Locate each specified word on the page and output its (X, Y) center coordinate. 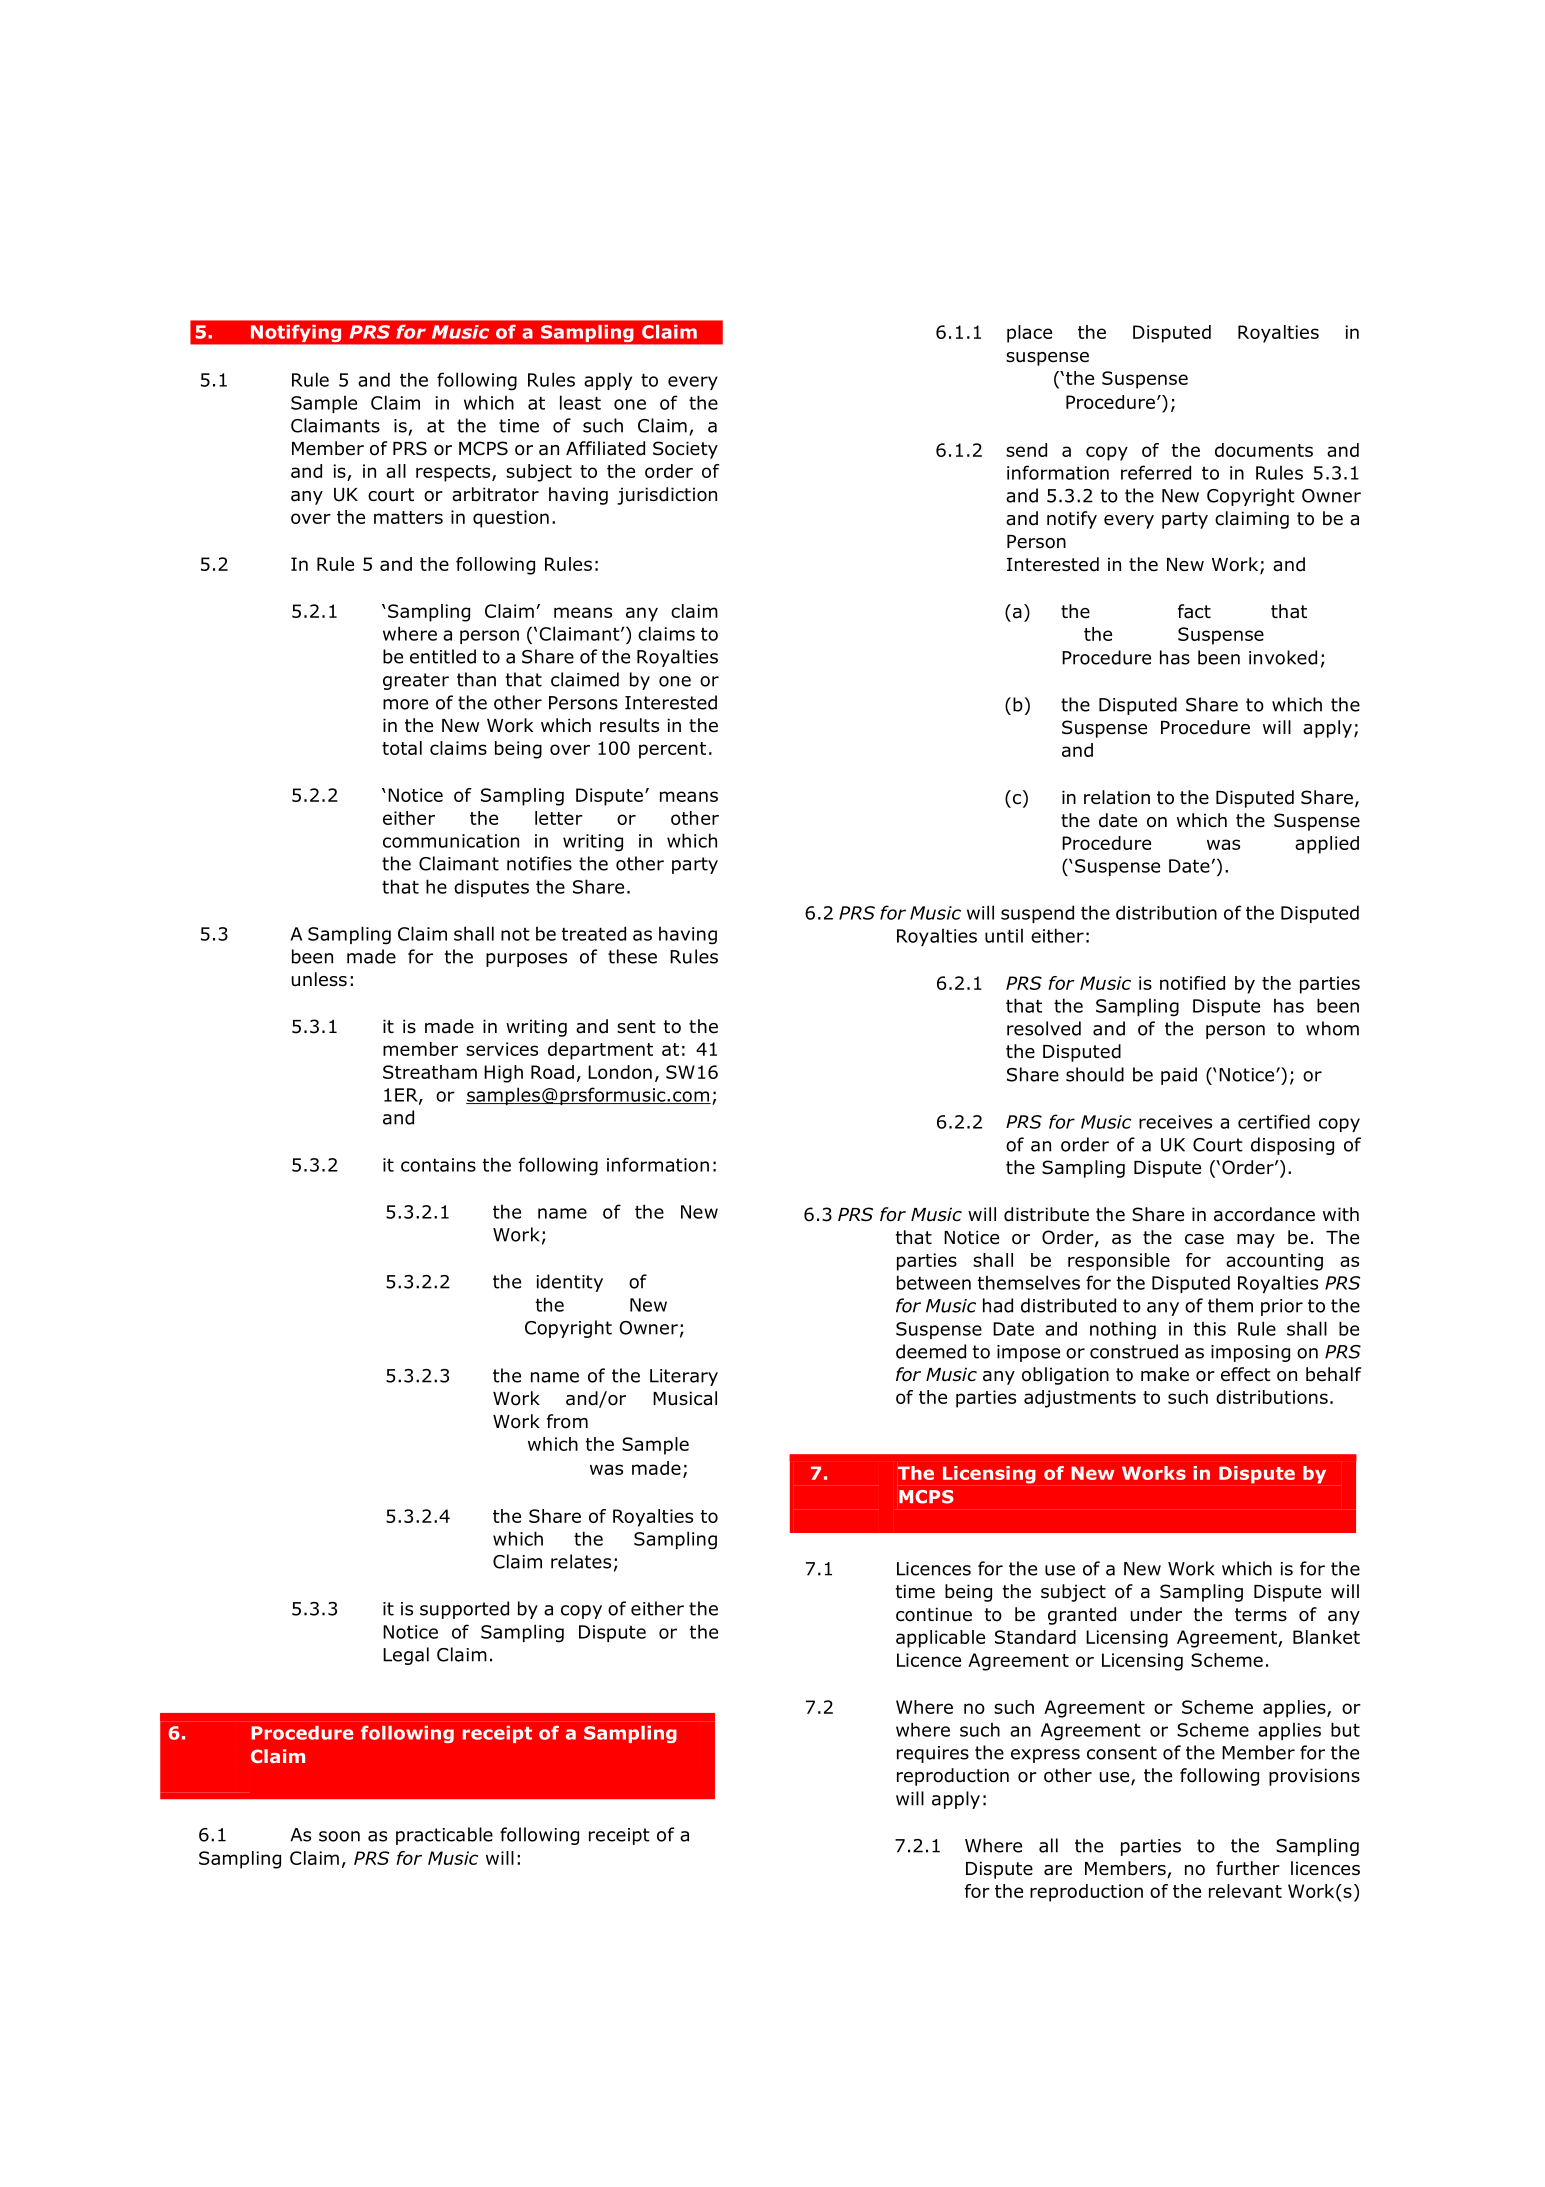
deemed (931, 1351)
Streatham (430, 1072)
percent (672, 750)
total (402, 748)
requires (933, 1754)
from (567, 1421)
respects (454, 473)
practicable (444, 1836)
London (620, 1072)
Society (685, 450)
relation (1117, 797)
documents (1264, 450)
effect (1246, 1374)
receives (1175, 1122)
